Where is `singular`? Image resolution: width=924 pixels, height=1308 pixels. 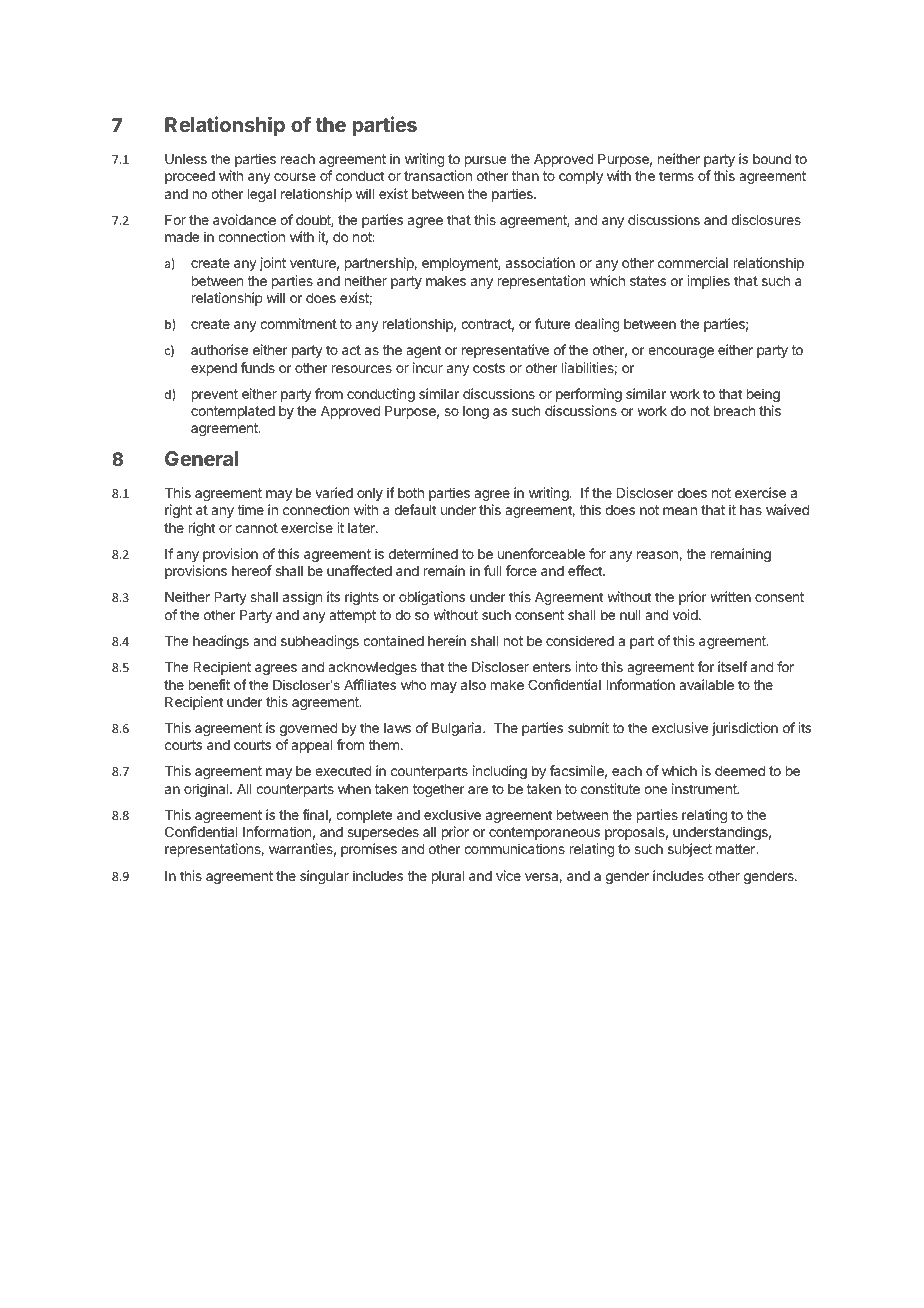
singular is located at coordinates (324, 877).
